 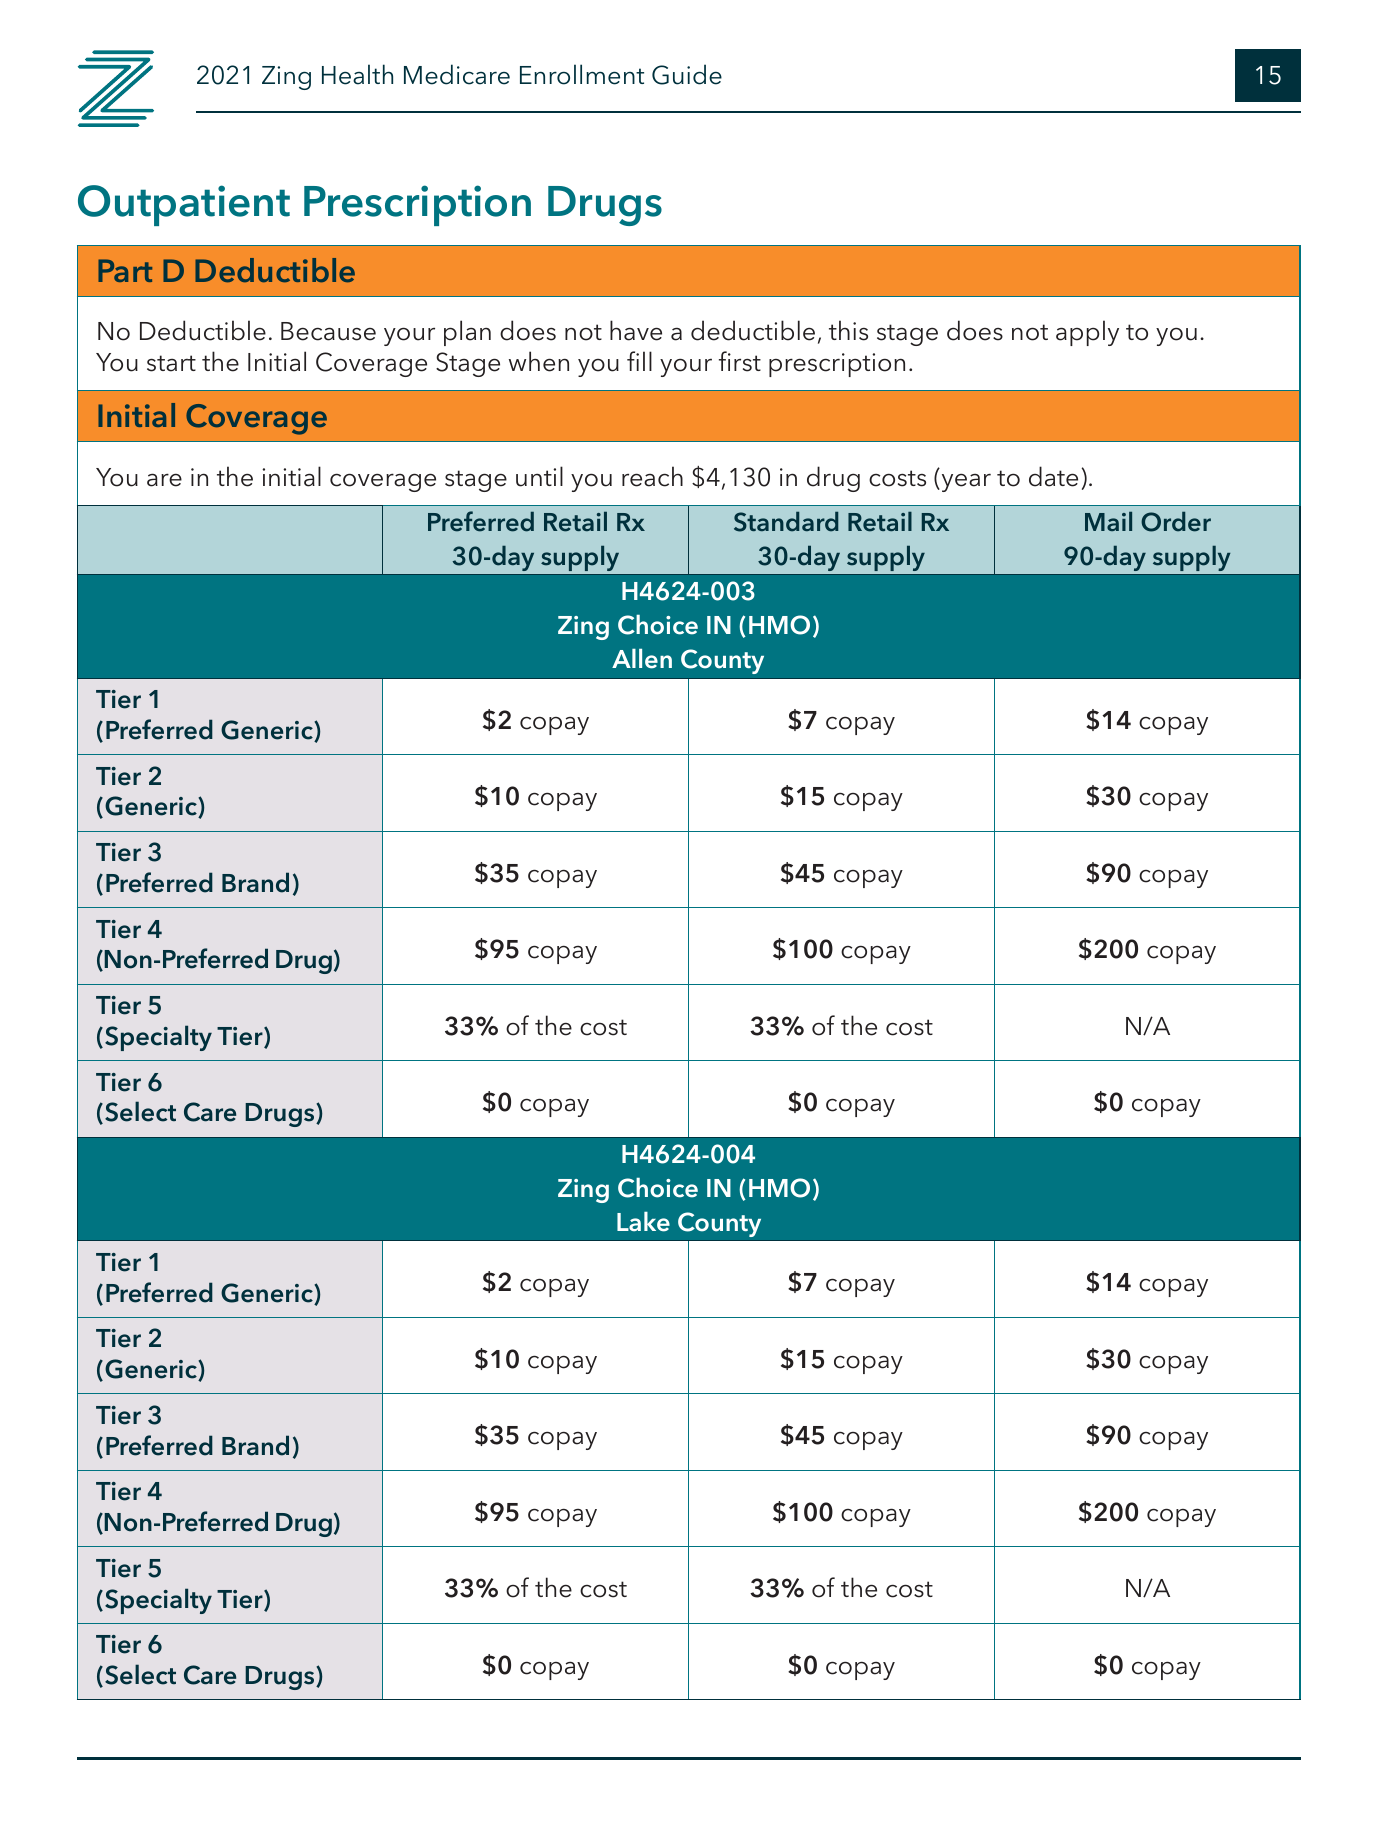 I want to click on Lake, so click(x=643, y=1221).
